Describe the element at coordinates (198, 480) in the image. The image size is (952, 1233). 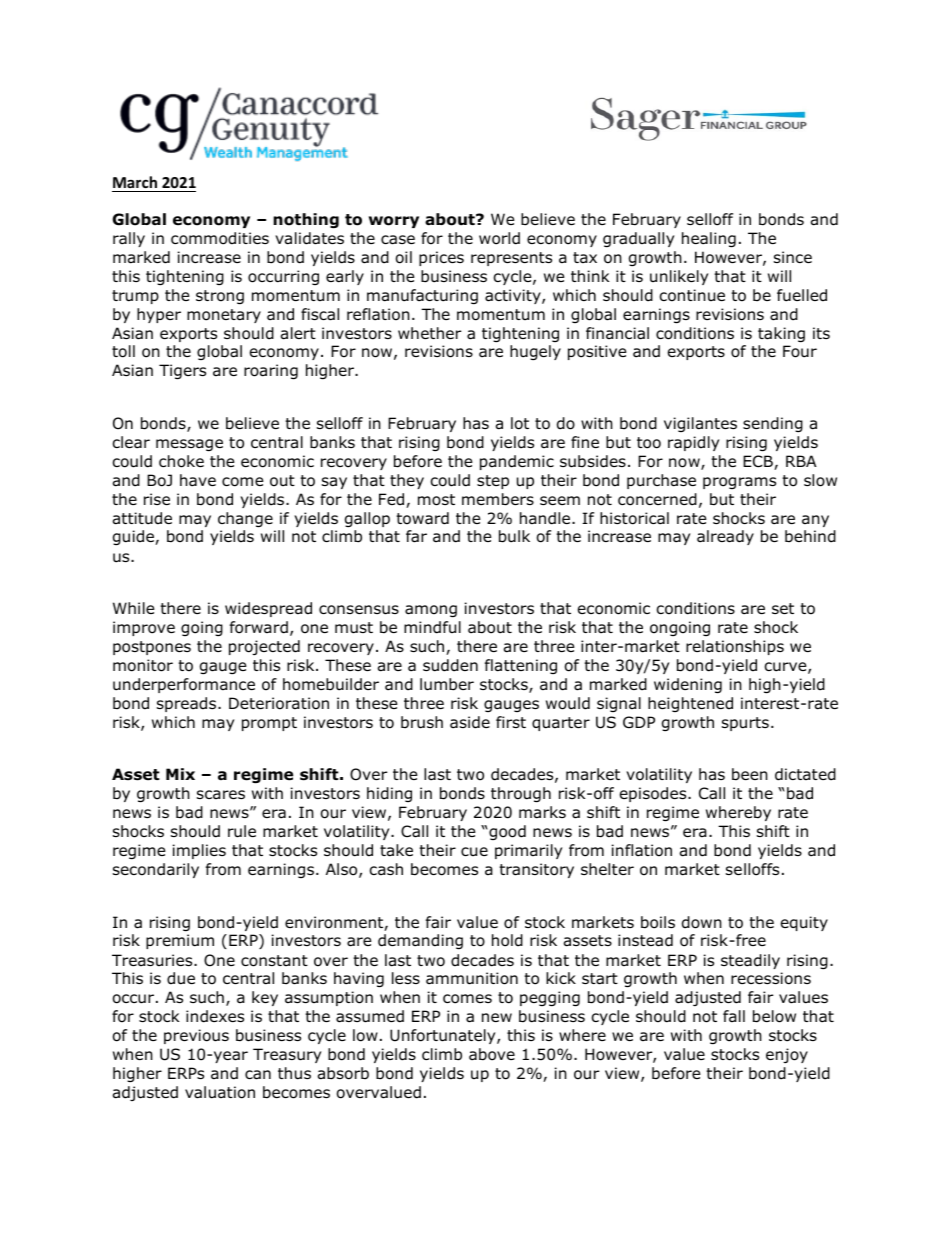
I see `have` at that location.
